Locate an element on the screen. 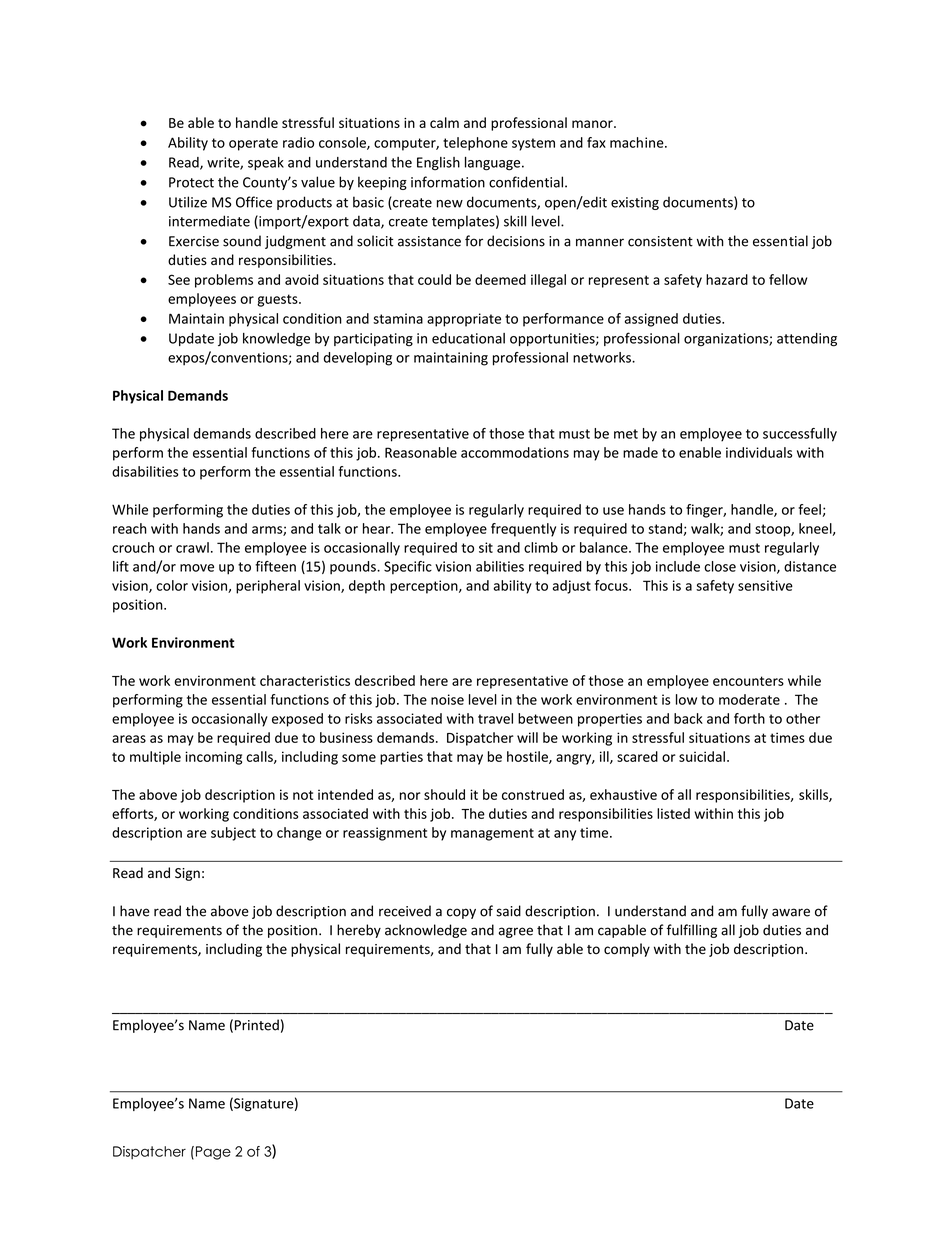  frequently is located at coordinates (523, 530).
